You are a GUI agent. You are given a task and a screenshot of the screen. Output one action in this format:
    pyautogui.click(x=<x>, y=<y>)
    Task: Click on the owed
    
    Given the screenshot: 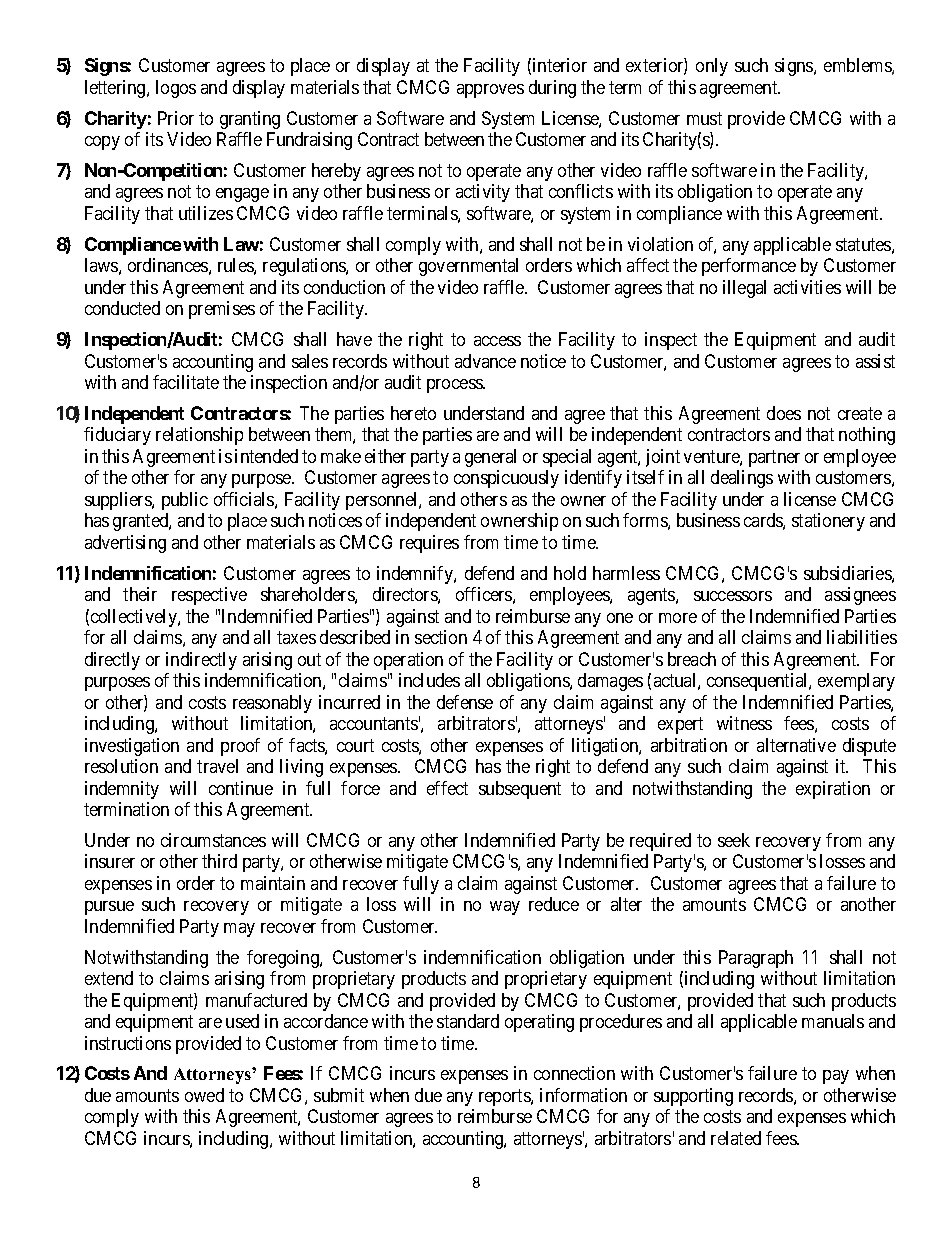 What is the action you would take?
    pyautogui.click(x=204, y=1095)
